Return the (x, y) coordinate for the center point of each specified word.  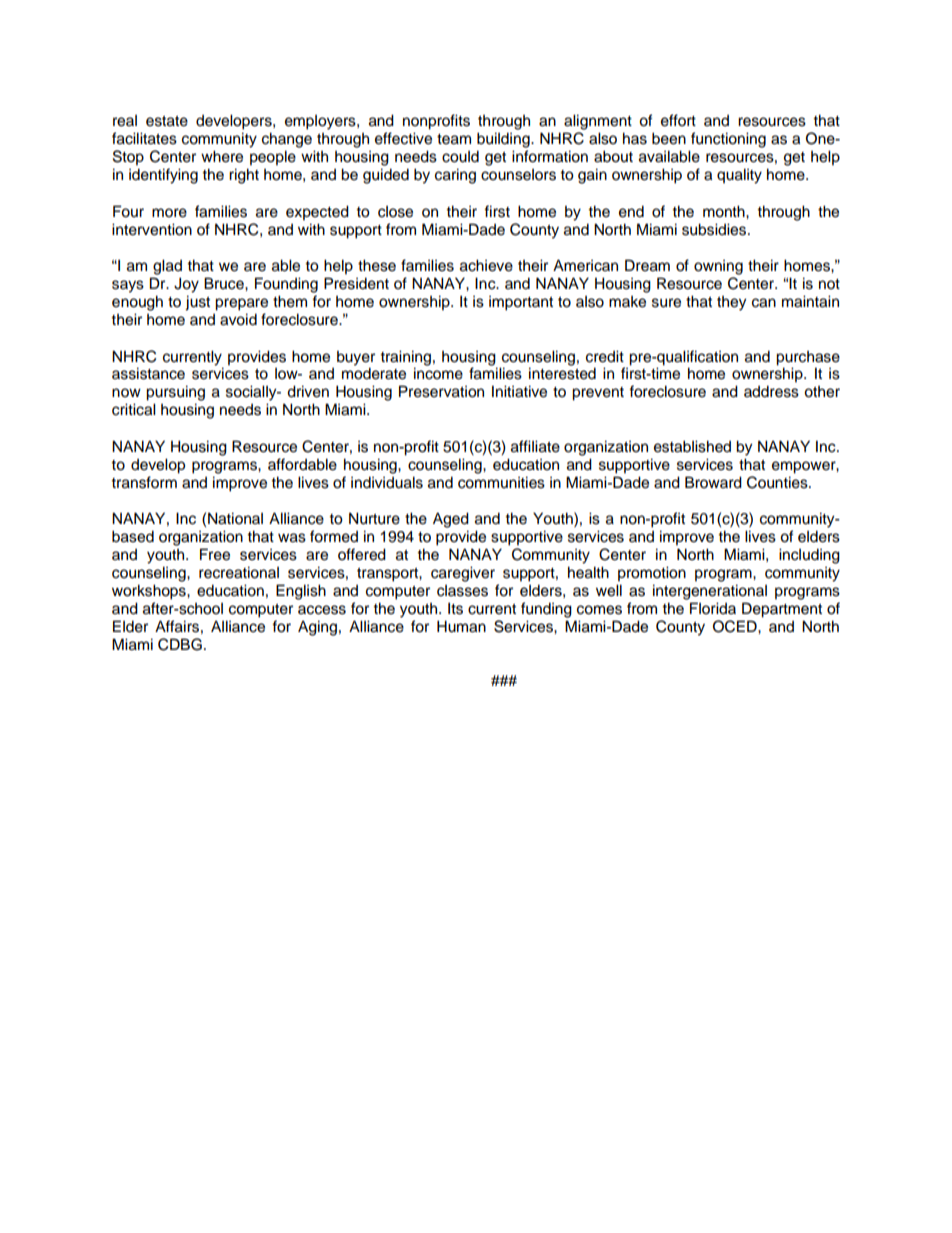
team (454, 139)
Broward (713, 482)
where (222, 156)
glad (167, 267)
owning (718, 267)
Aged (451, 520)
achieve (486, 265)
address (771, 391)
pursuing (175, 393)
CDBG (180, 644)
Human (461, 626)
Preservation (441, 391)
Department (782, 610)
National (235, 518)
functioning (728, 140)
